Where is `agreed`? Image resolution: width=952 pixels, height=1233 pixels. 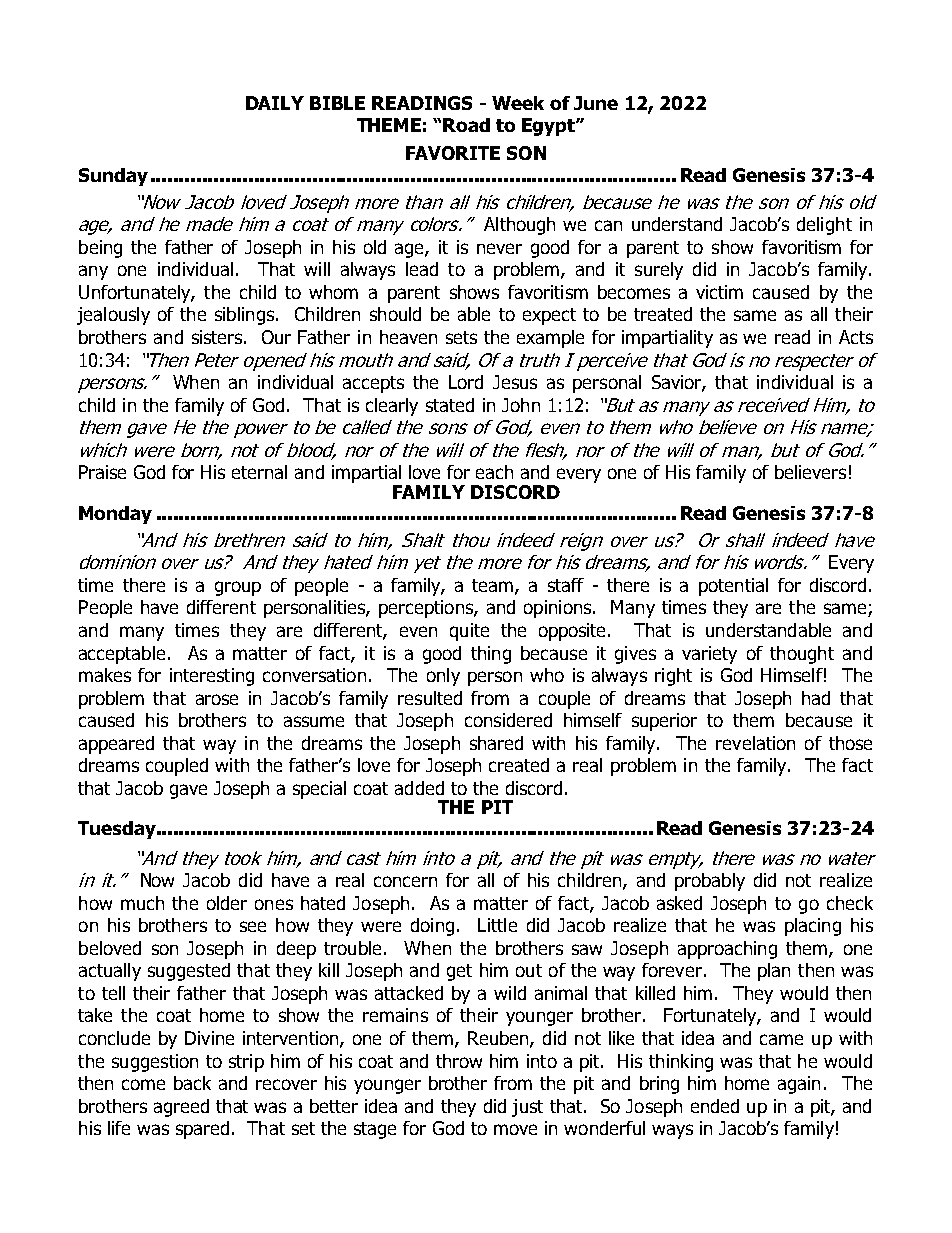 agreed is located at coordinates (181, 1108).
